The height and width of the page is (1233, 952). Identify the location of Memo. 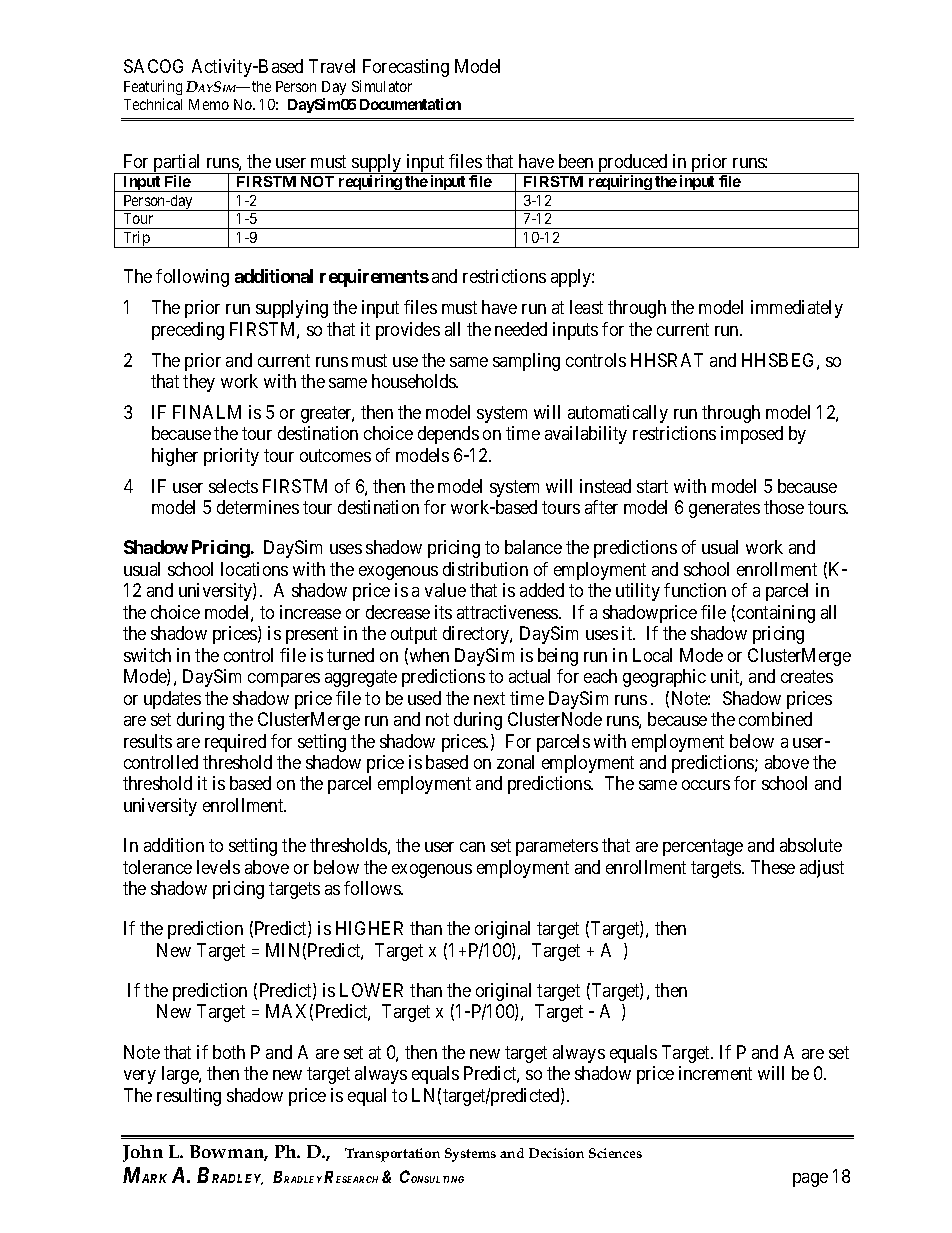
(209, 104).
